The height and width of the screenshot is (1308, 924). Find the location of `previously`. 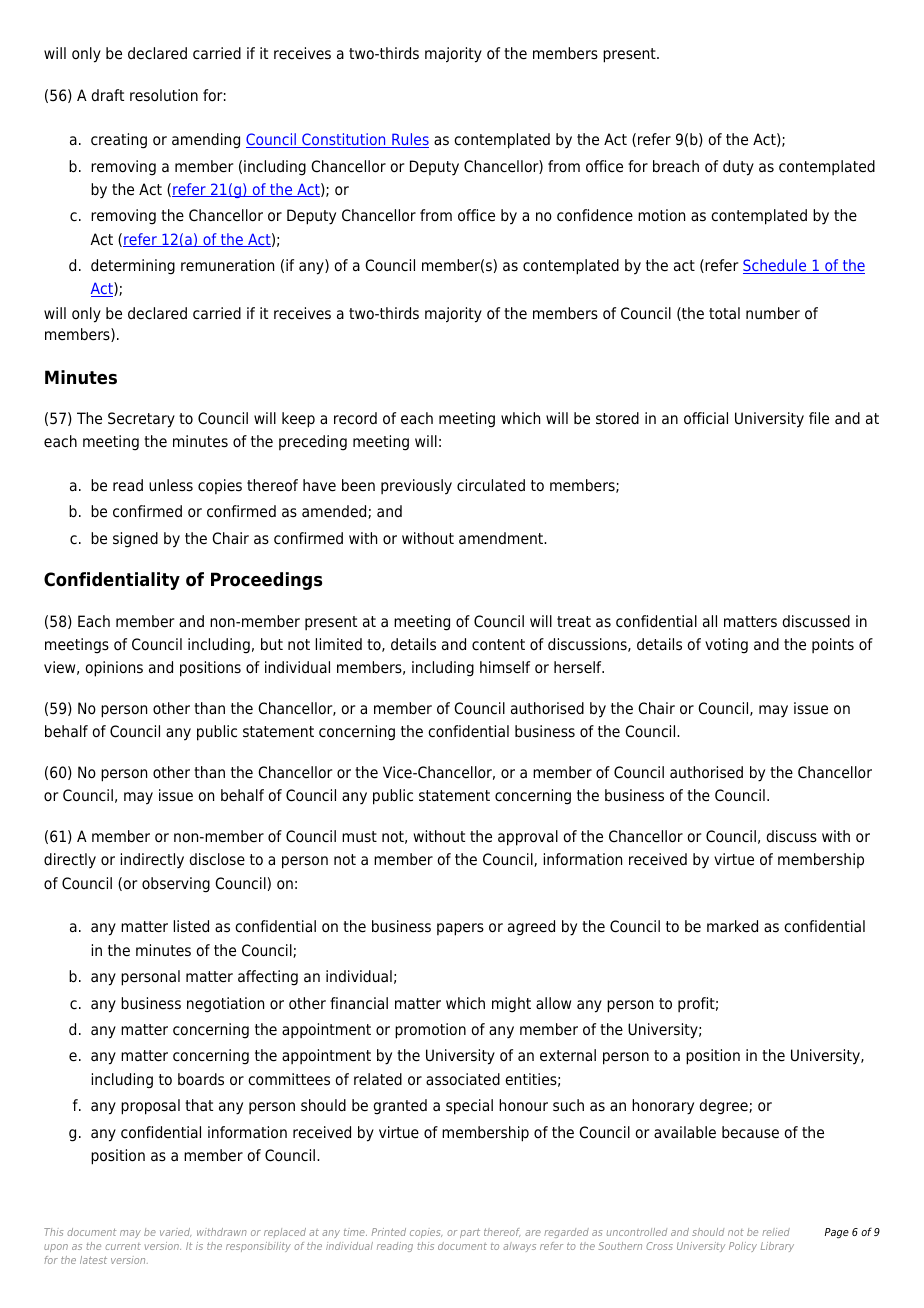

previously is located at coordinates (416, 487).
